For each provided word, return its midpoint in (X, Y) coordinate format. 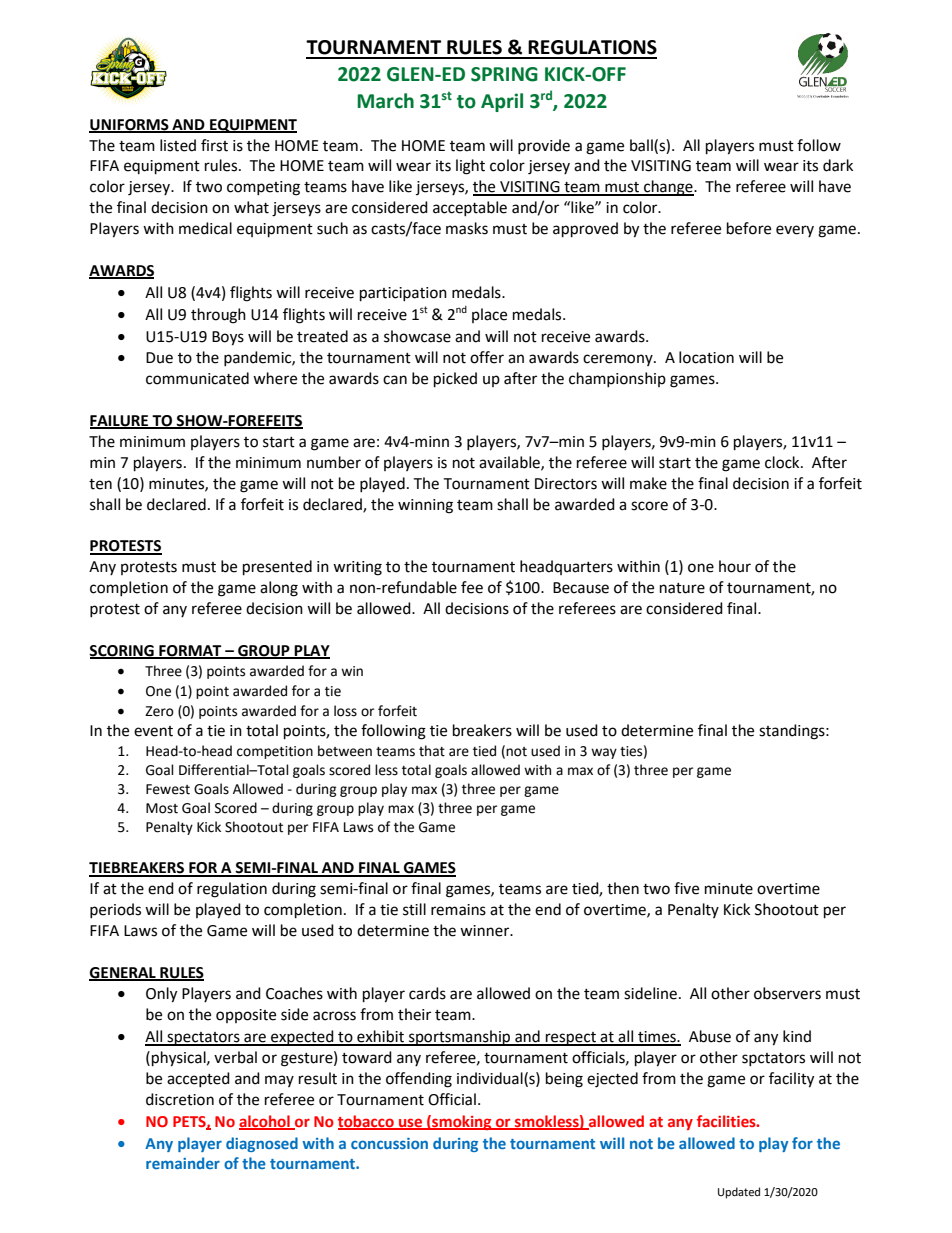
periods (115, 910)
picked (455, 380)
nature (682, 588)
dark (838, 165)
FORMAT (190, 652)
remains (458, 910)
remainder (183, 1163)
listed (178, 145)
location (706, 357)
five (686, 888)
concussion (389, 1143)
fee (472, 587)
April (502, 102)
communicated (197, 378)
